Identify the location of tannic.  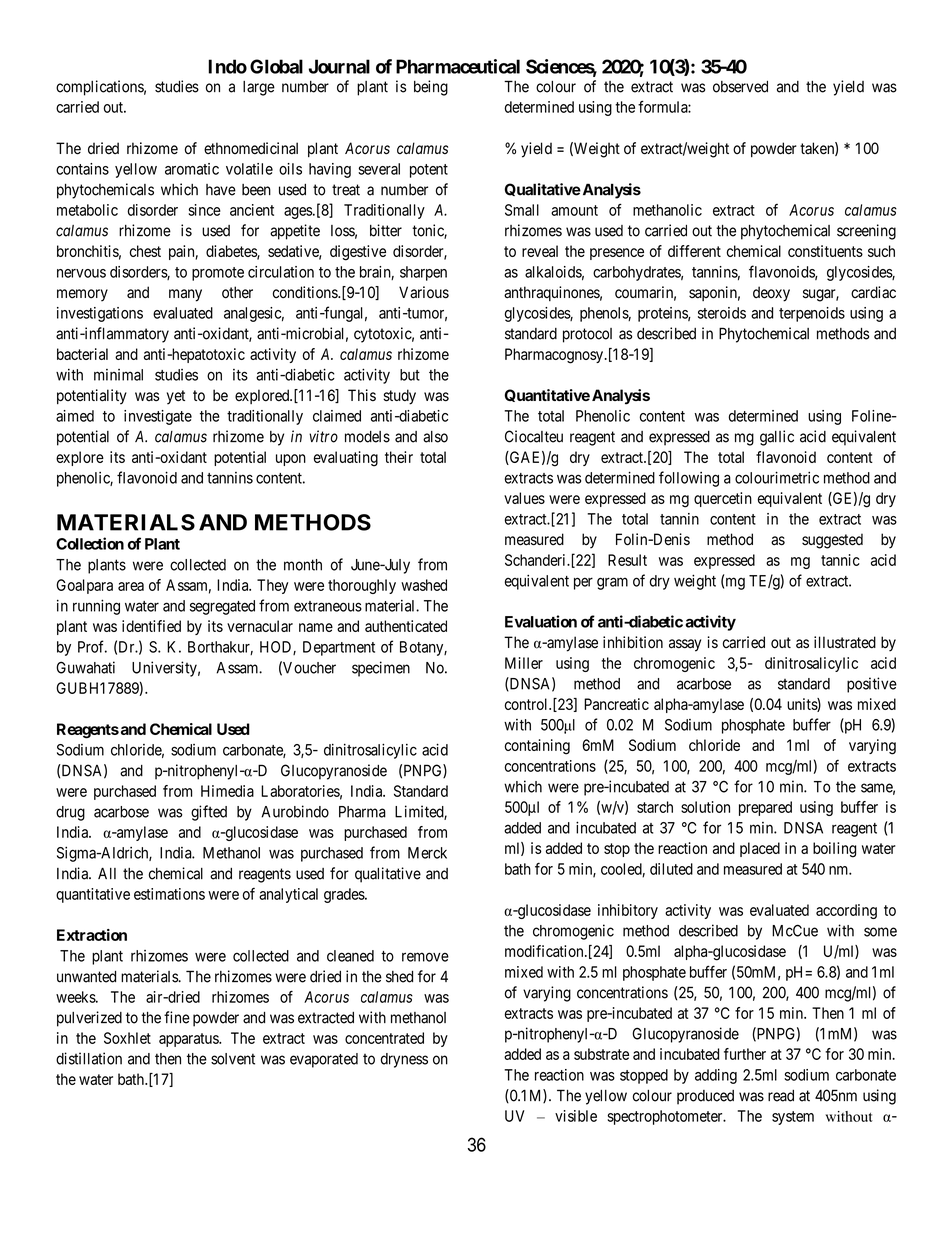
(840, 560).
